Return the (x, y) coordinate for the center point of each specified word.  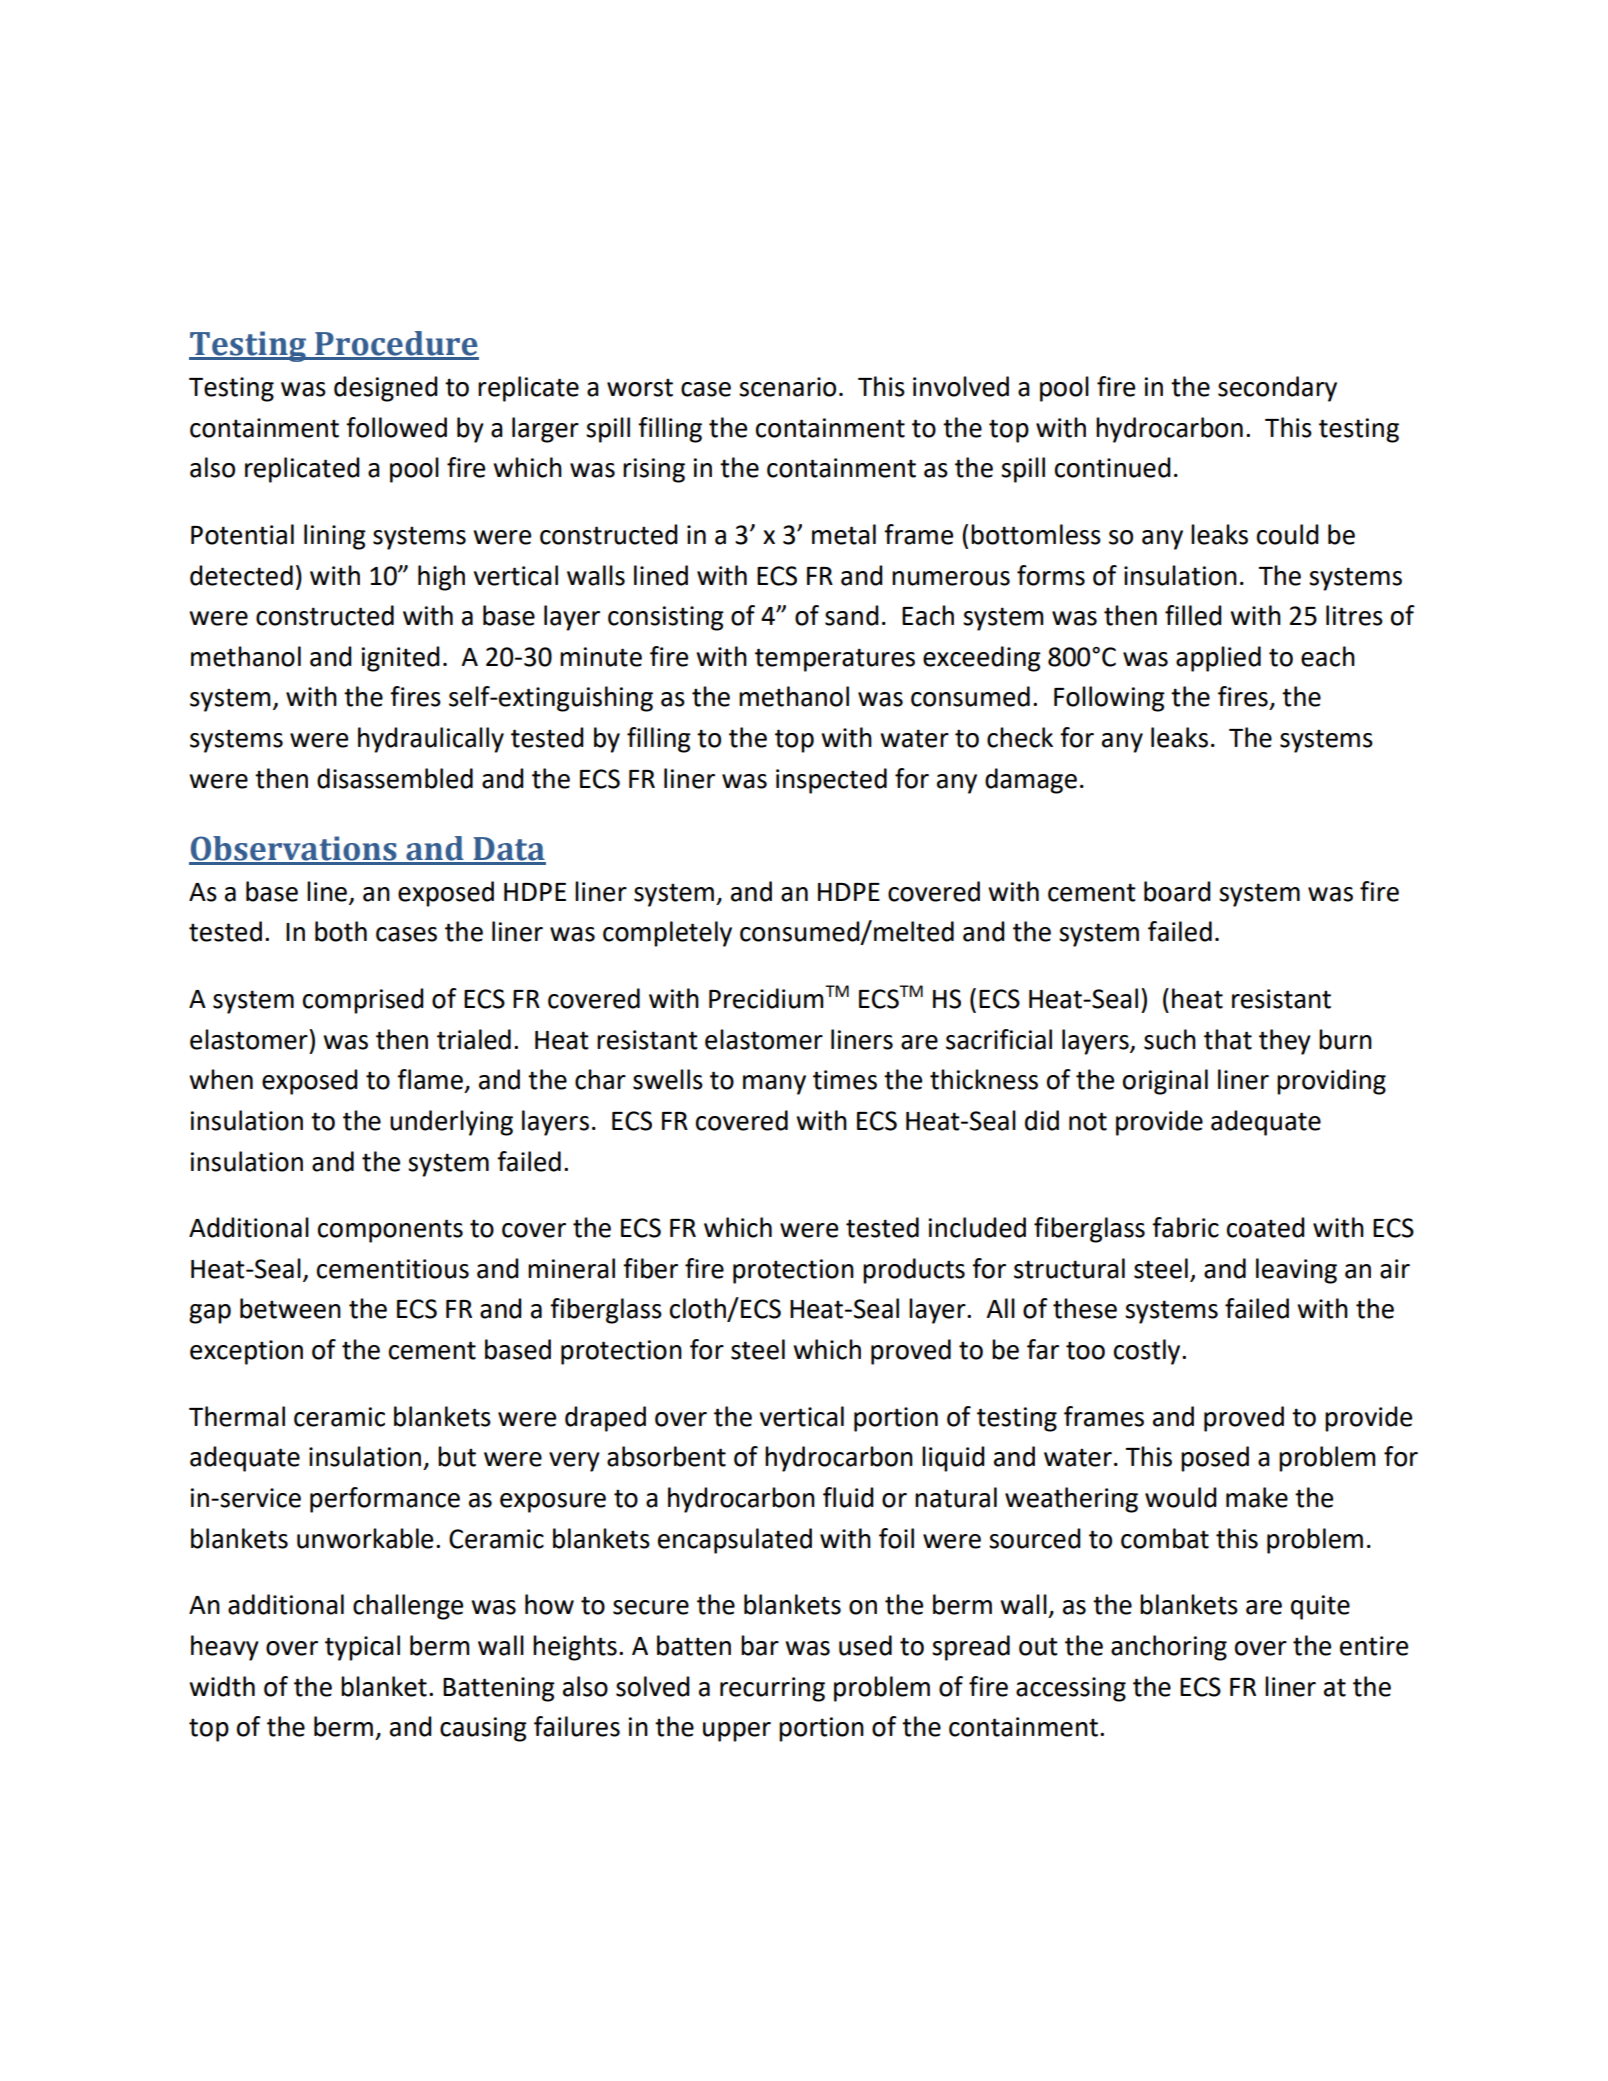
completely (667, 934)
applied (1218, 659)
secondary (1277, 389)
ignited (401, 659)
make (1257, 1497)
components (390, 1231)
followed (396, 427)
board (1177, 891)
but (457, 1456)
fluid (848, 1497)
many (774, 1085)
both (341, 931)
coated (1266, 1227)
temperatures (835, 660)
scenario (787, 387)
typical (362, 1648)
